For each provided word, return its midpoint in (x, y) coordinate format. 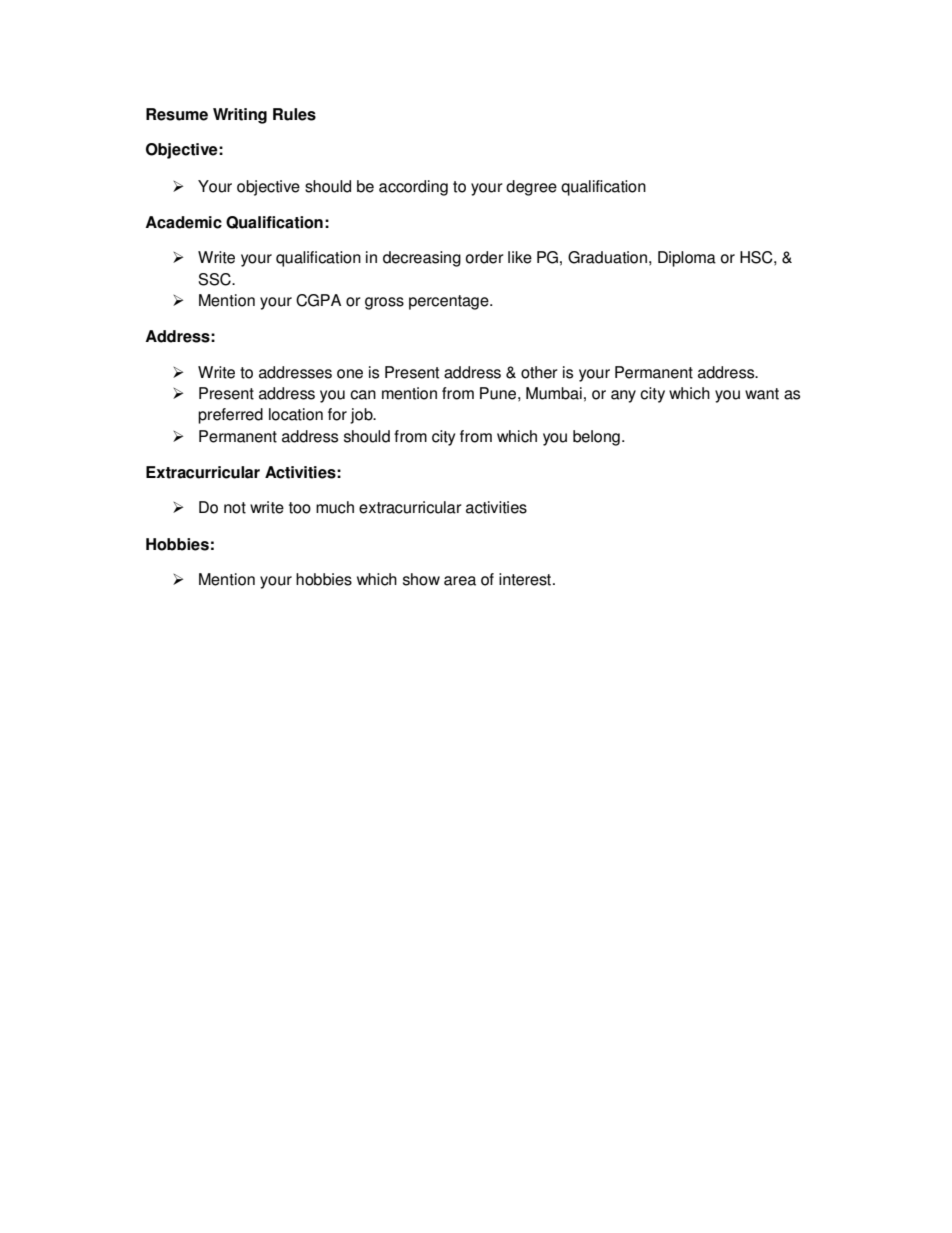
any (623, 396)
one (350, 374)
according (413, 188)
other (539, 372)
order (485, 257)
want (762, 394)
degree (531, 188)
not (235, 508)
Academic (183, 222)
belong (596, 438)
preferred (230, 416)
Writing (240, 116)
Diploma (687, 259)
